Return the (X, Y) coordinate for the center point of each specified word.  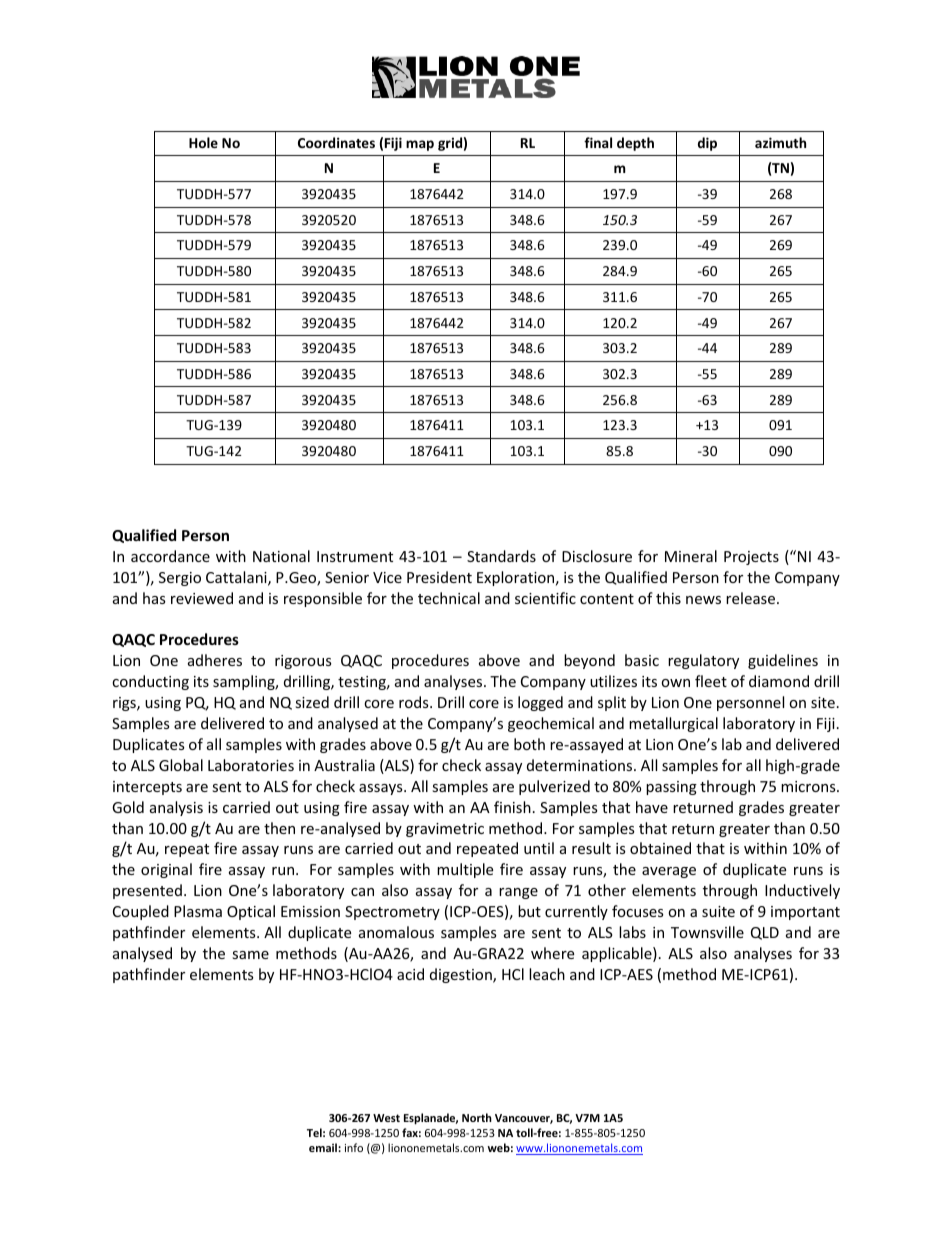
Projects (751, 558)
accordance (170, 556)
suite (718, 911)
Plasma (198, 911)
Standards (501, 556)
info (354, 1147)
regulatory (703, 661)
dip (707, 144)
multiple (465, 870)
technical (449, 598)
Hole (203, 142)
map (420, 145)
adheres (215, 660)
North (477, 1117)
